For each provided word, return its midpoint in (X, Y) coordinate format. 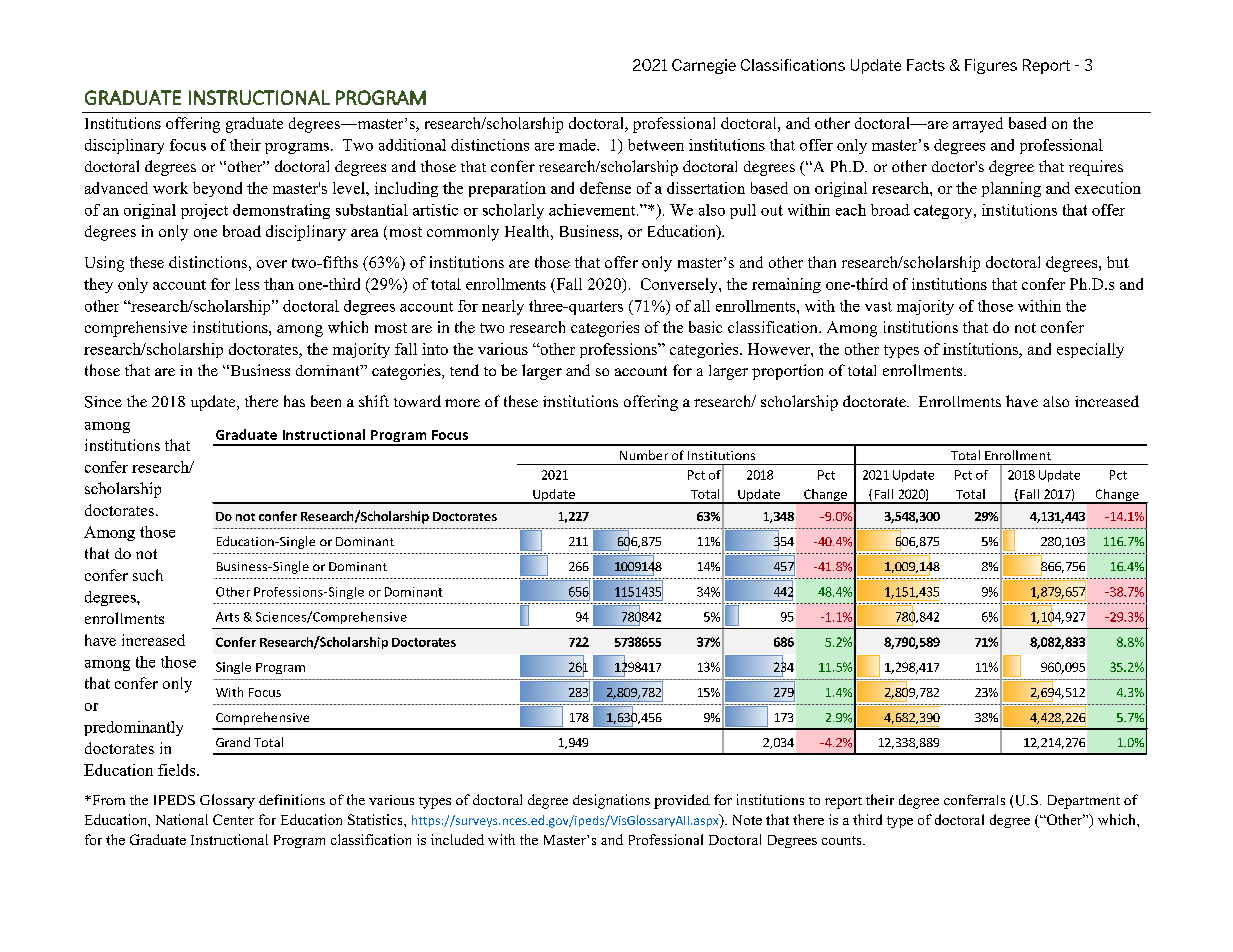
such (148, 575)
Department (1084, 802)
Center (233, 819)
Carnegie (704, 66)
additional (412, 145)
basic (705, 327)
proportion (787, 372)
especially (1090, 350)
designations (611, 801)
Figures (991, 66)
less (247, 284)
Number (644, 455)
